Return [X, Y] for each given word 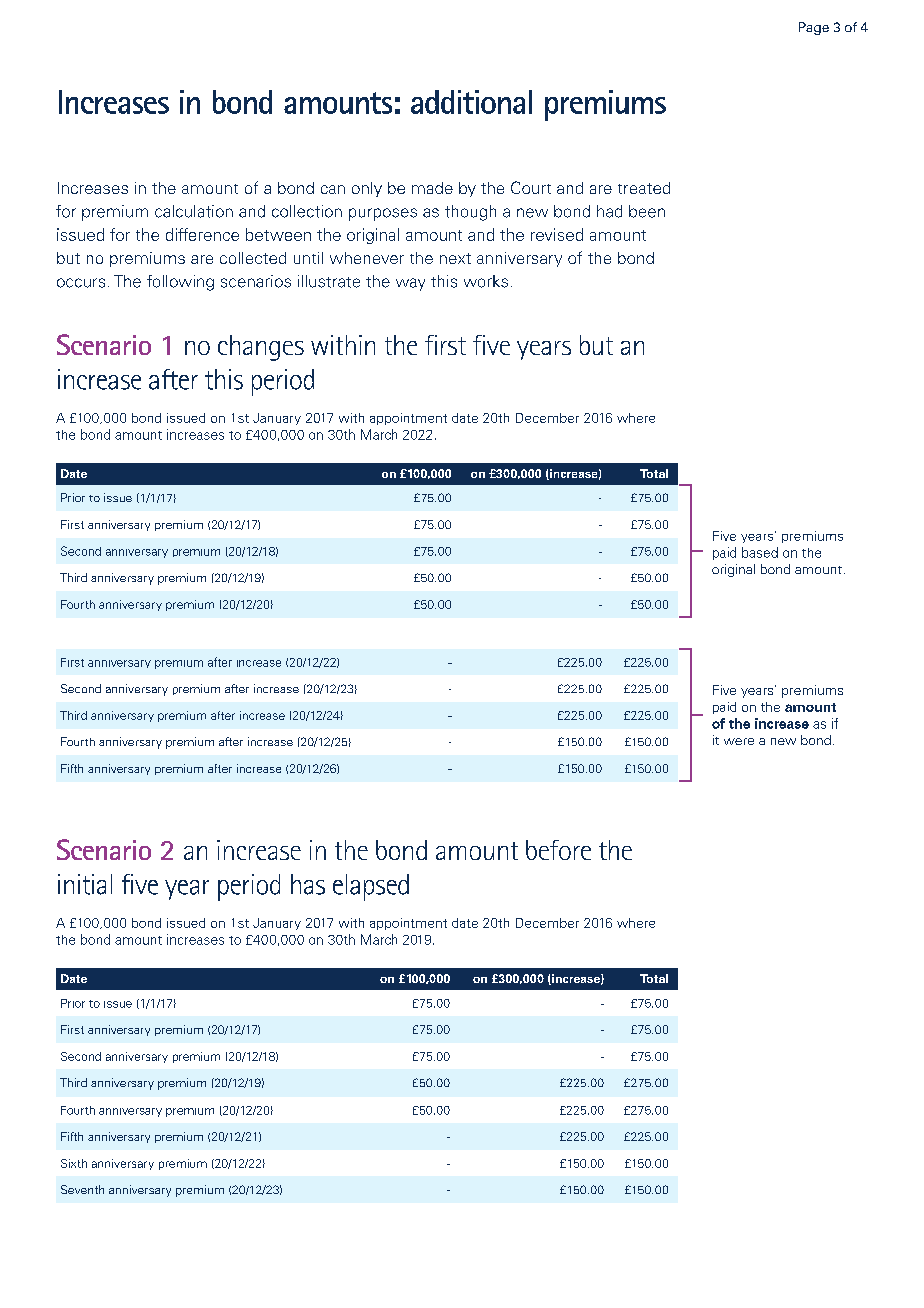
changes [261, 348]
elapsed [371, 887]
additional [471, 102]
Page [814, 28]
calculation [194, 211]
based [760, 552]
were [739, 741]
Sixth [74, 1163]
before [558, 850]
